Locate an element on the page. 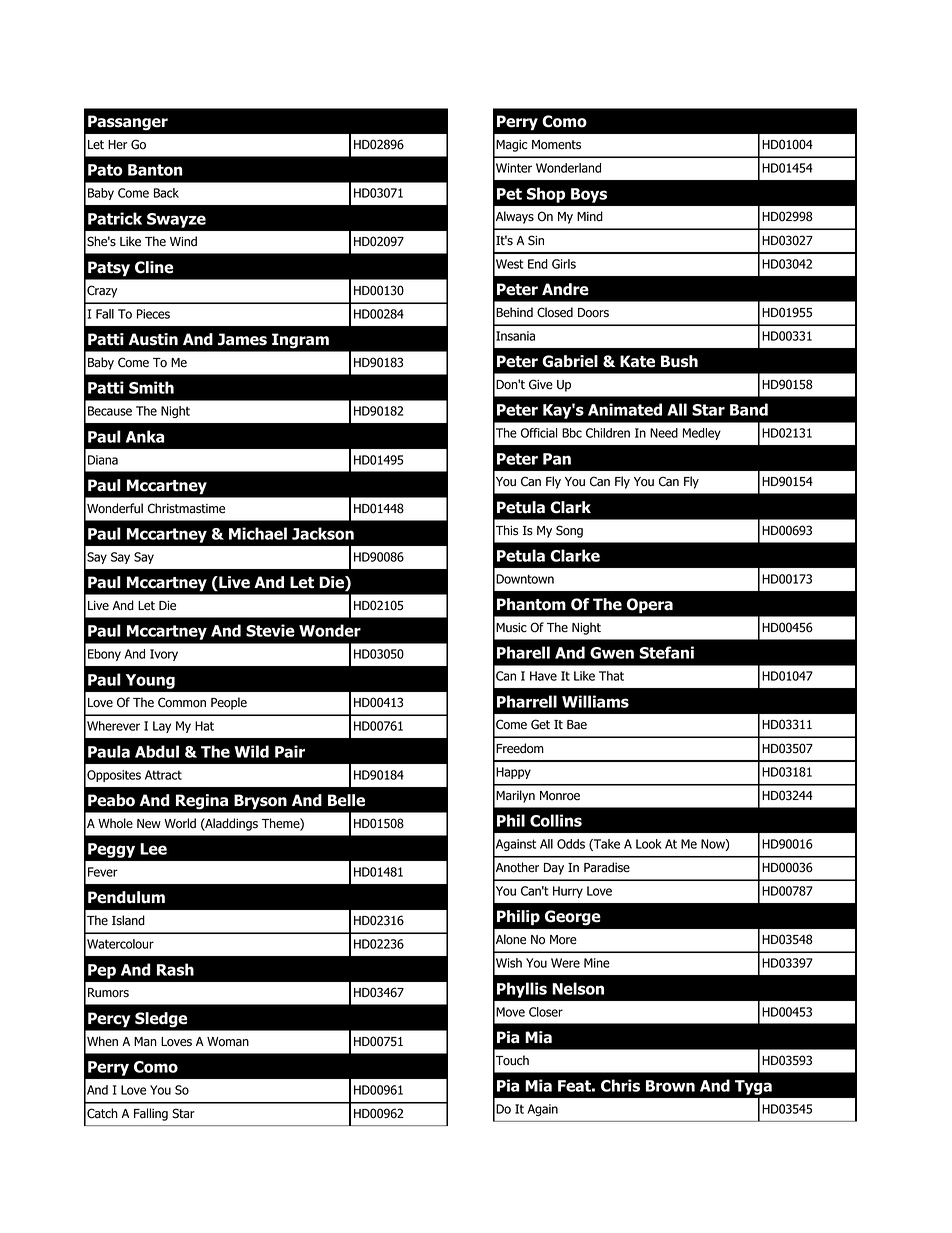 Image resolution: width=952 pixels, height=1233 pixels. Shop is located at coordinates (546, 195).
